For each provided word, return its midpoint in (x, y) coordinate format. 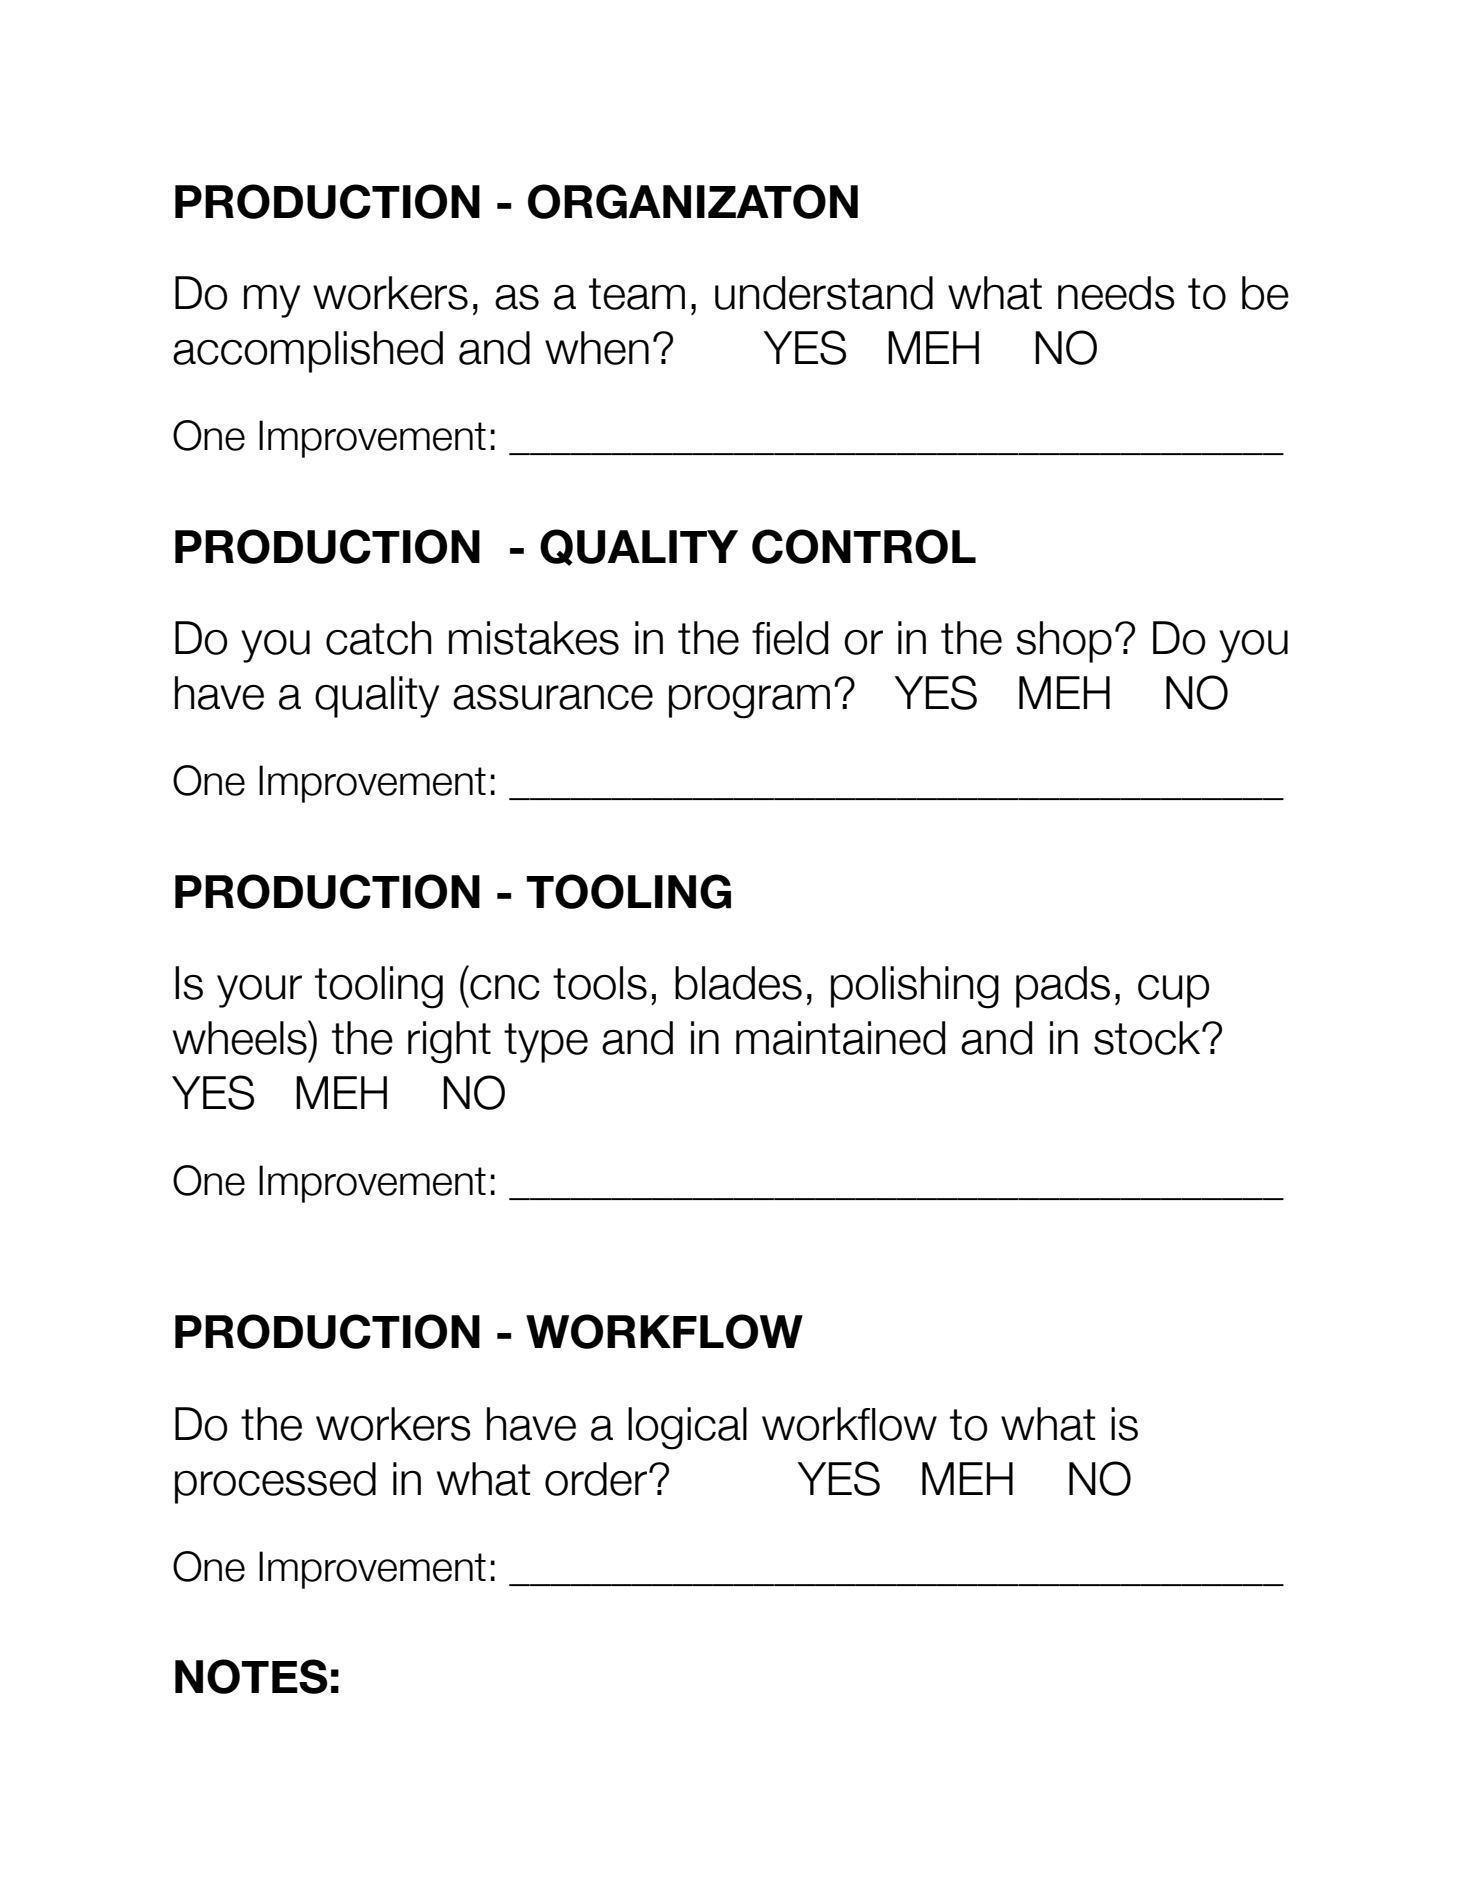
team (637, 294)
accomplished (308, 352)
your (259, 991)
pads (1063, 987)
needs (1116, 293)
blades (738, 983)
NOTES (251, 1676)
